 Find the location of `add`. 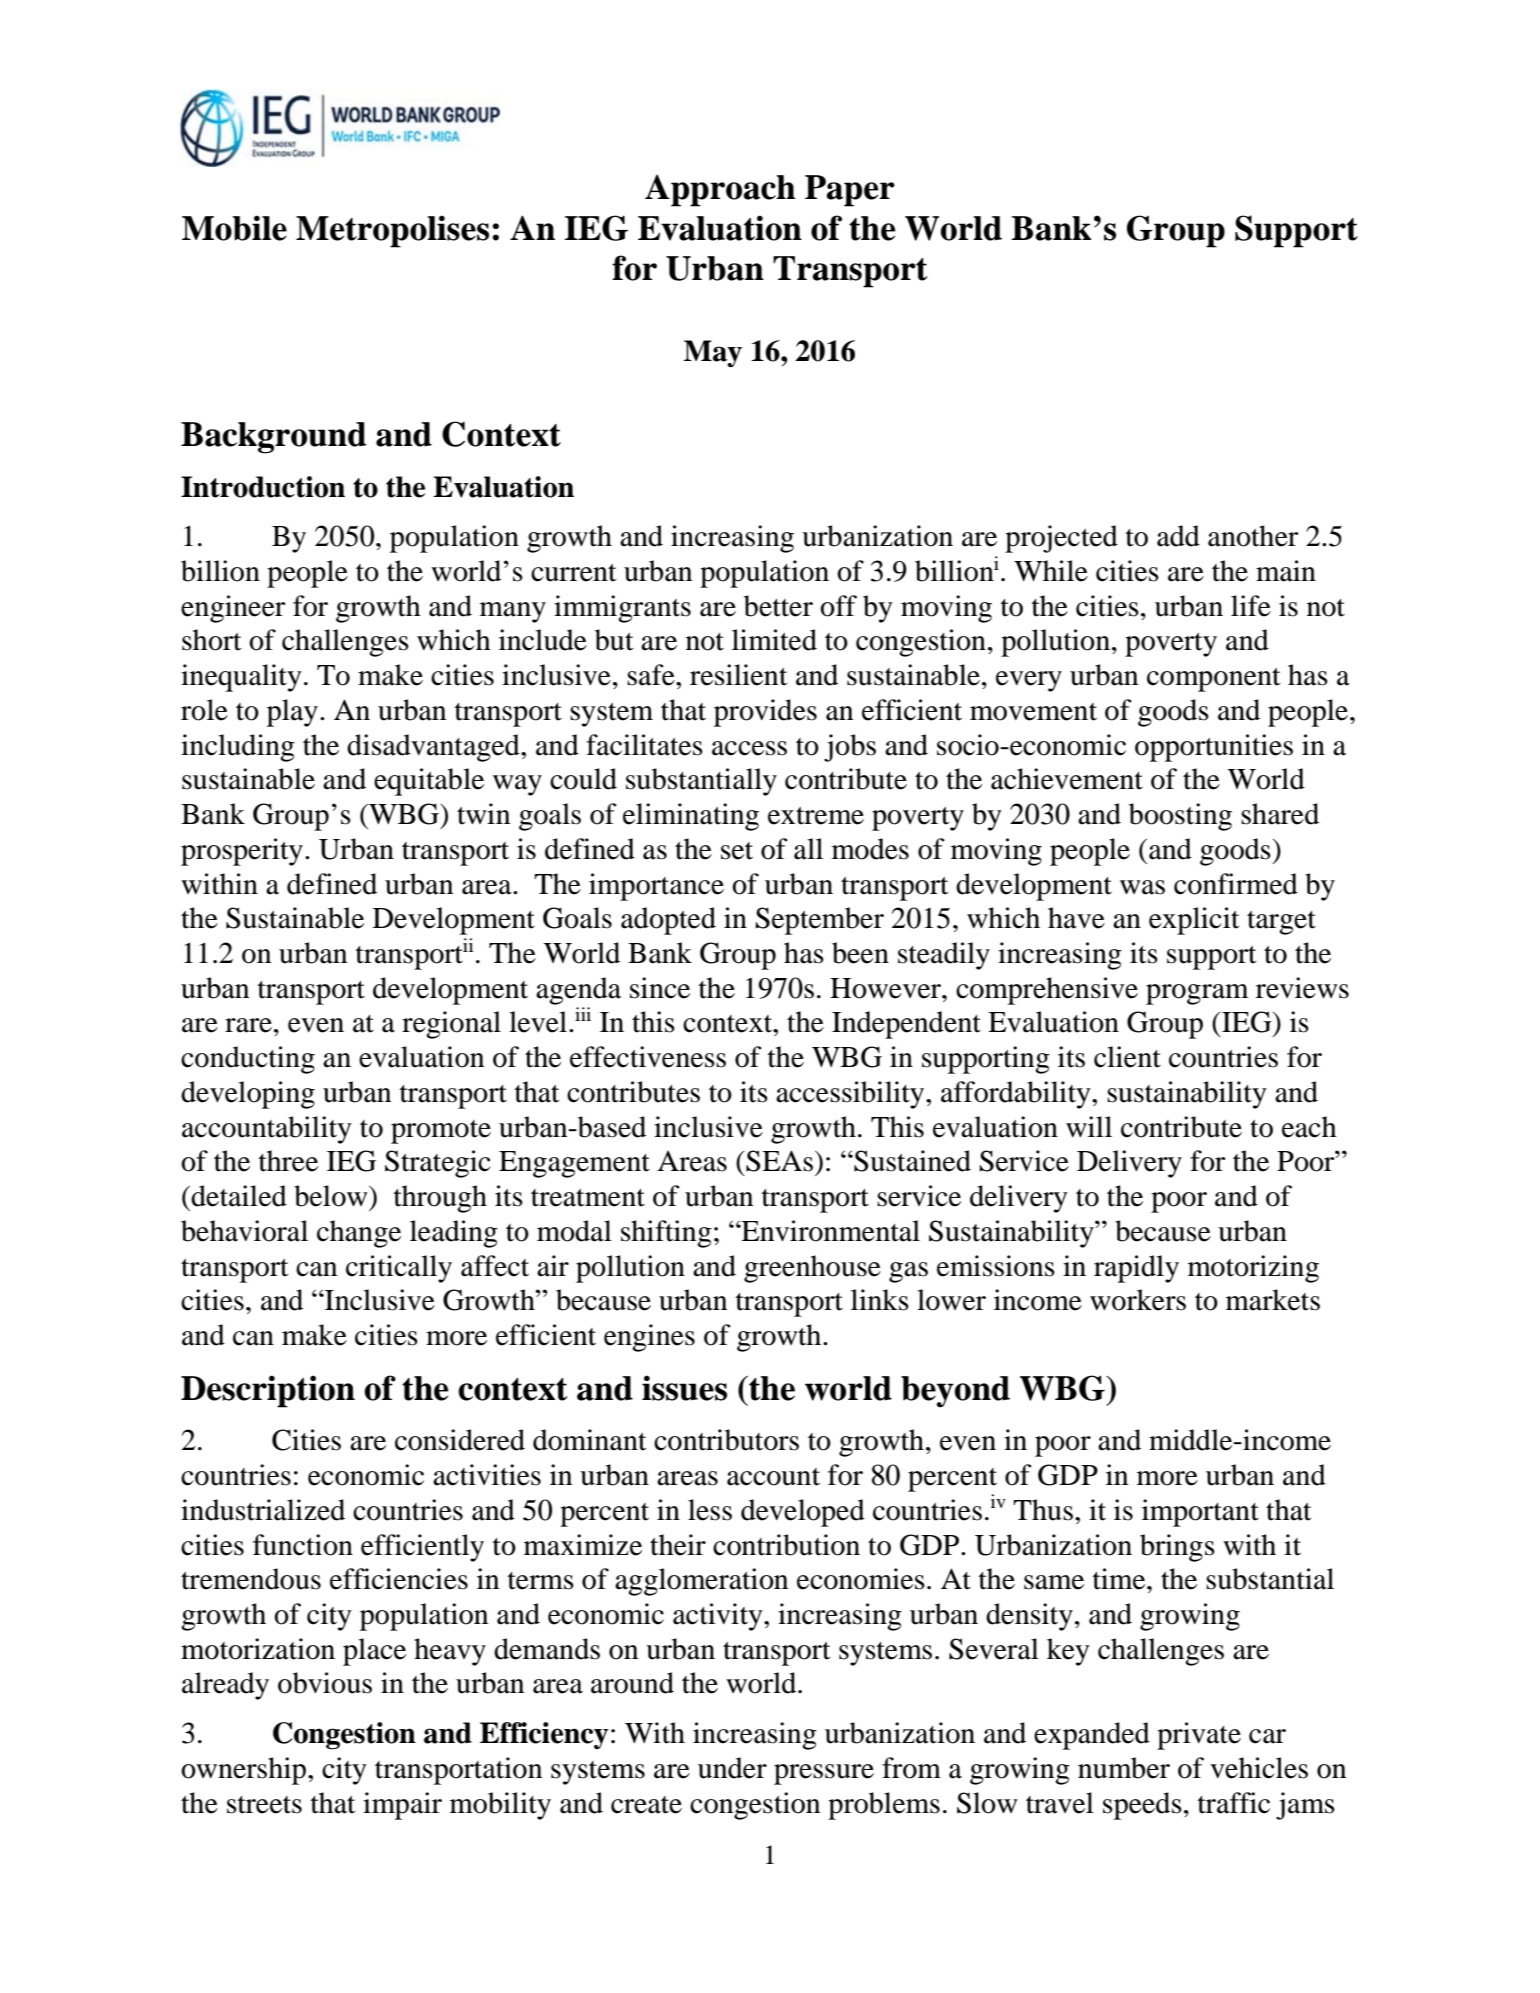

add is located at coordinates (1178, 536).
